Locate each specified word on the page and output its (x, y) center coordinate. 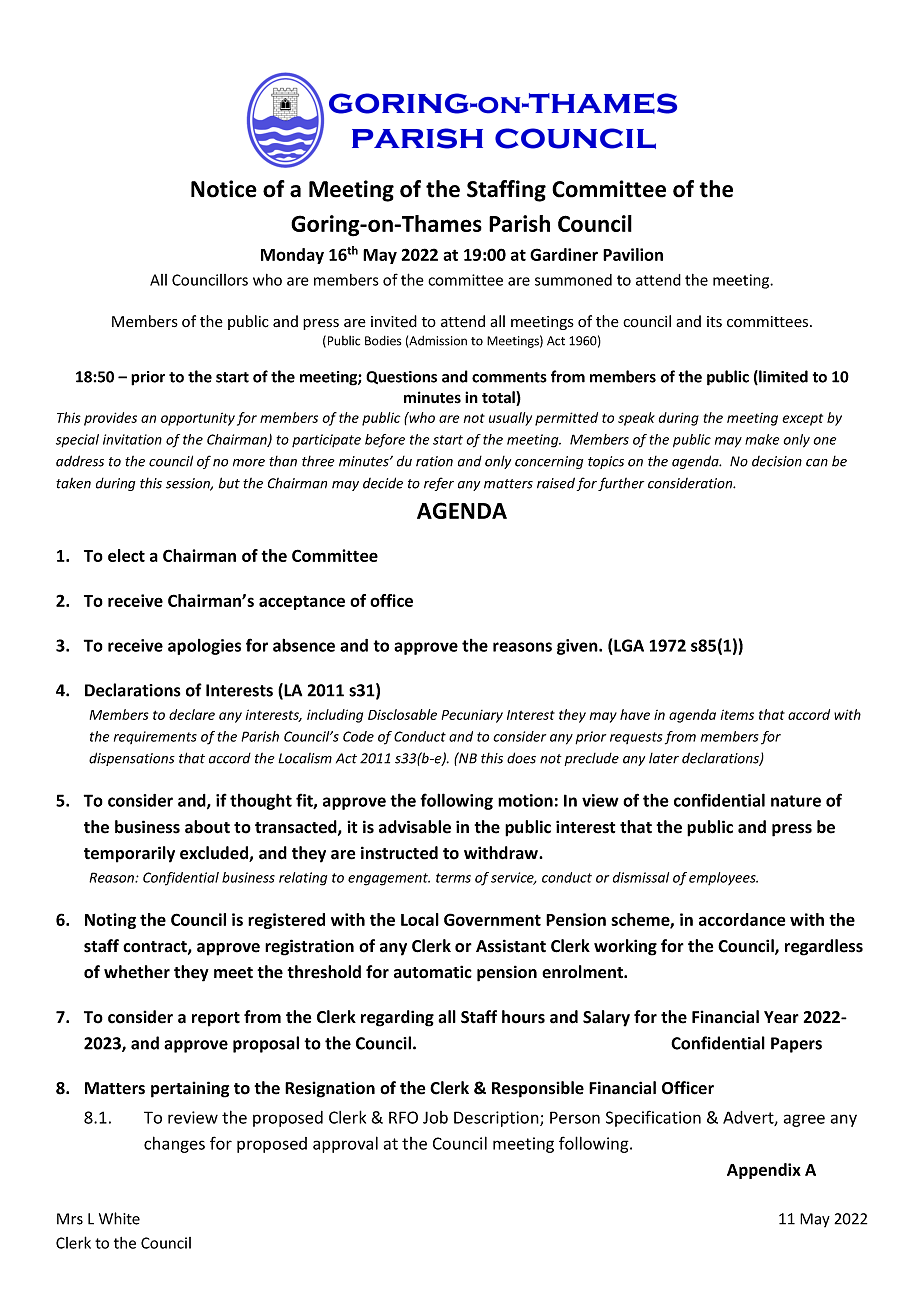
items (737, 714)
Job (435, 1117)
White (119, 1218)
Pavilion (633, 254)
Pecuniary (472, 716)
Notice (224, 189)
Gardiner (564, 254)
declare (192, 714)
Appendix (764, 1171)
